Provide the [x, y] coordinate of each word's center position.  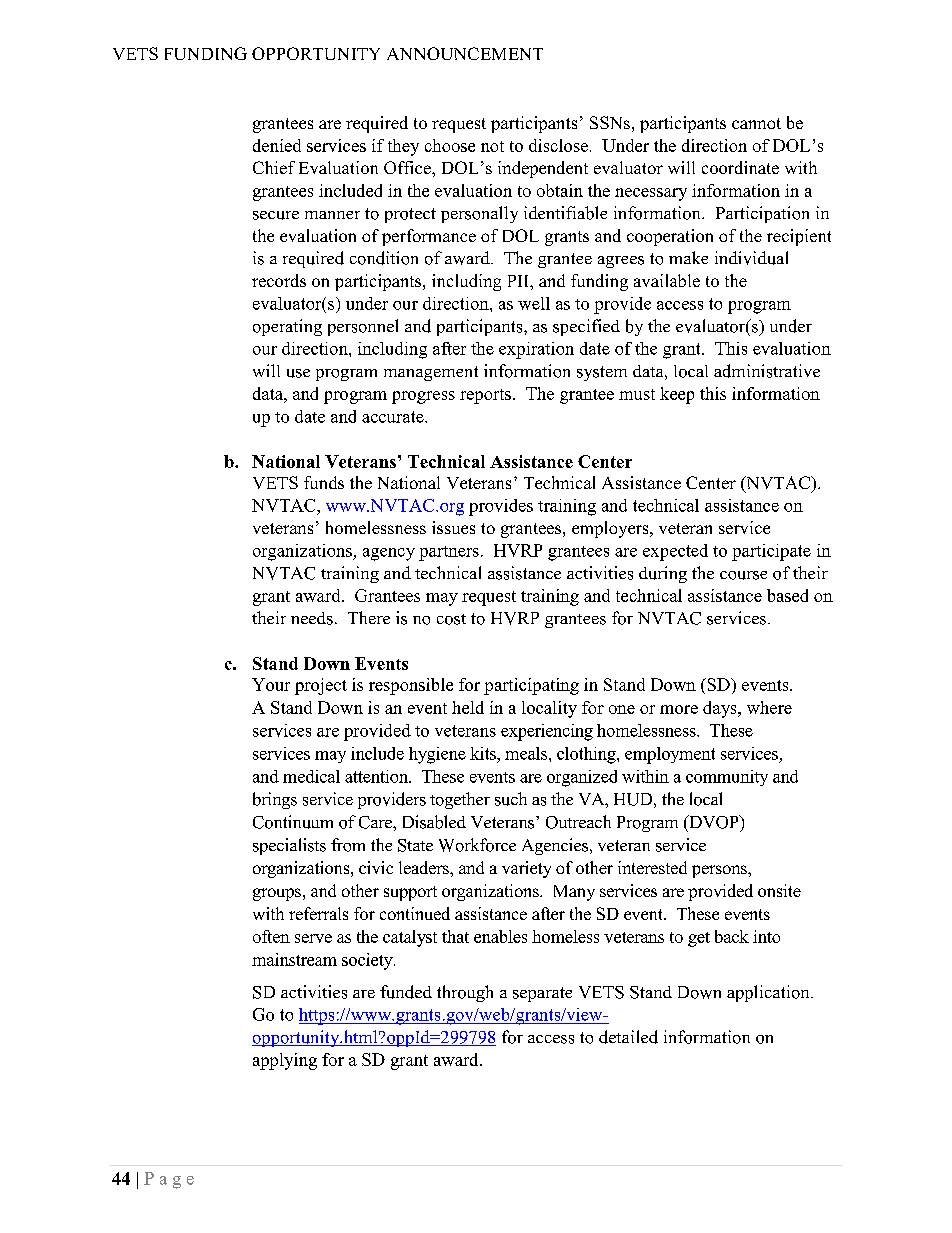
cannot [756, 123]
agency [389, 554]
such [511, 799]
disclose [558, 145]
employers [611, 529]
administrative [767, 371]
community [727, 778]
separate [542, 994]
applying [285, 1061]
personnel [363, 327]
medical [311, 776]
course [743, 575]
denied [277, 145]
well [534, 303]
